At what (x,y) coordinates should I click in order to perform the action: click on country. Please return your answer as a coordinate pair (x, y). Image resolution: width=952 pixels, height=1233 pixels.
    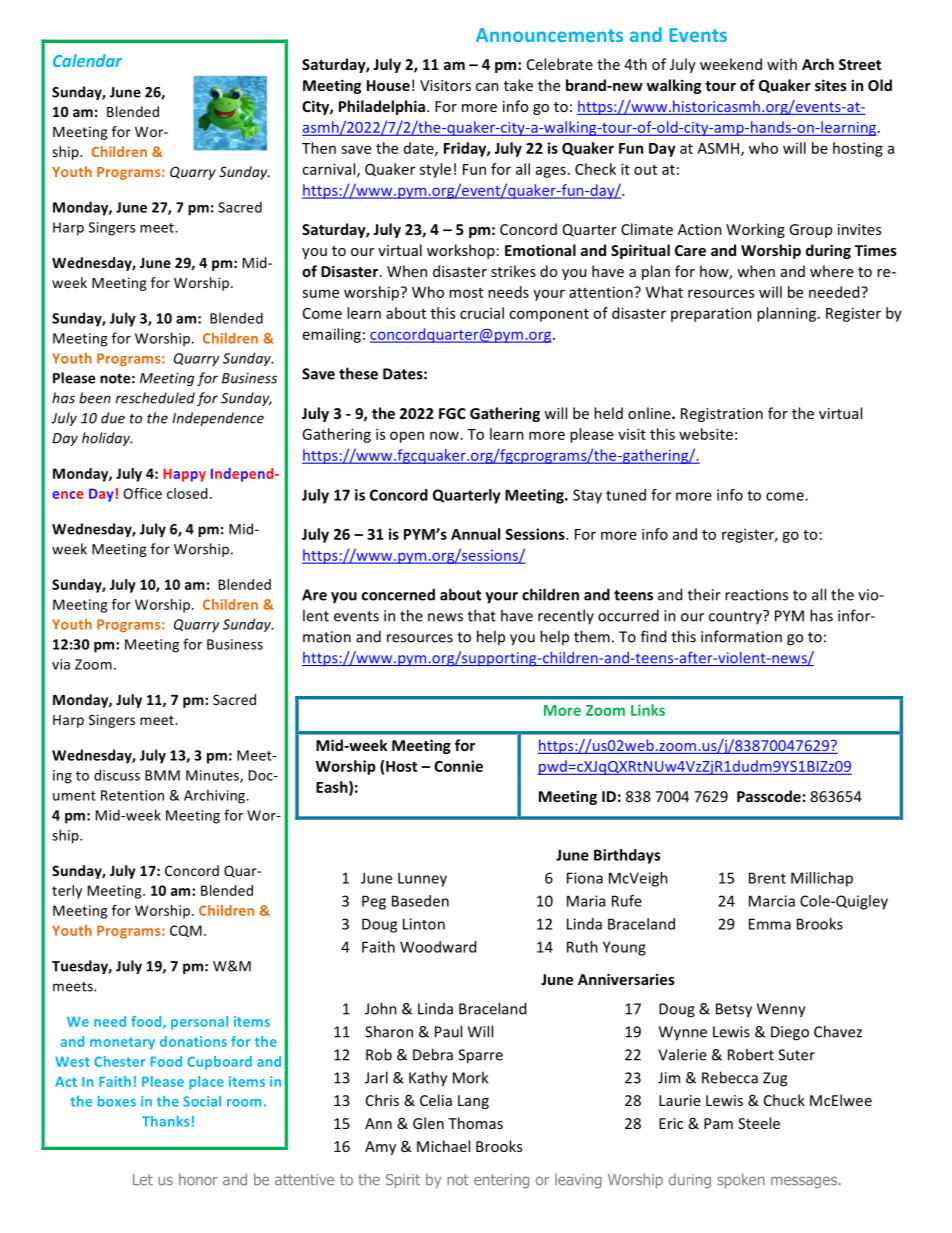
    Looking at the image, I should click on (736, 617).
